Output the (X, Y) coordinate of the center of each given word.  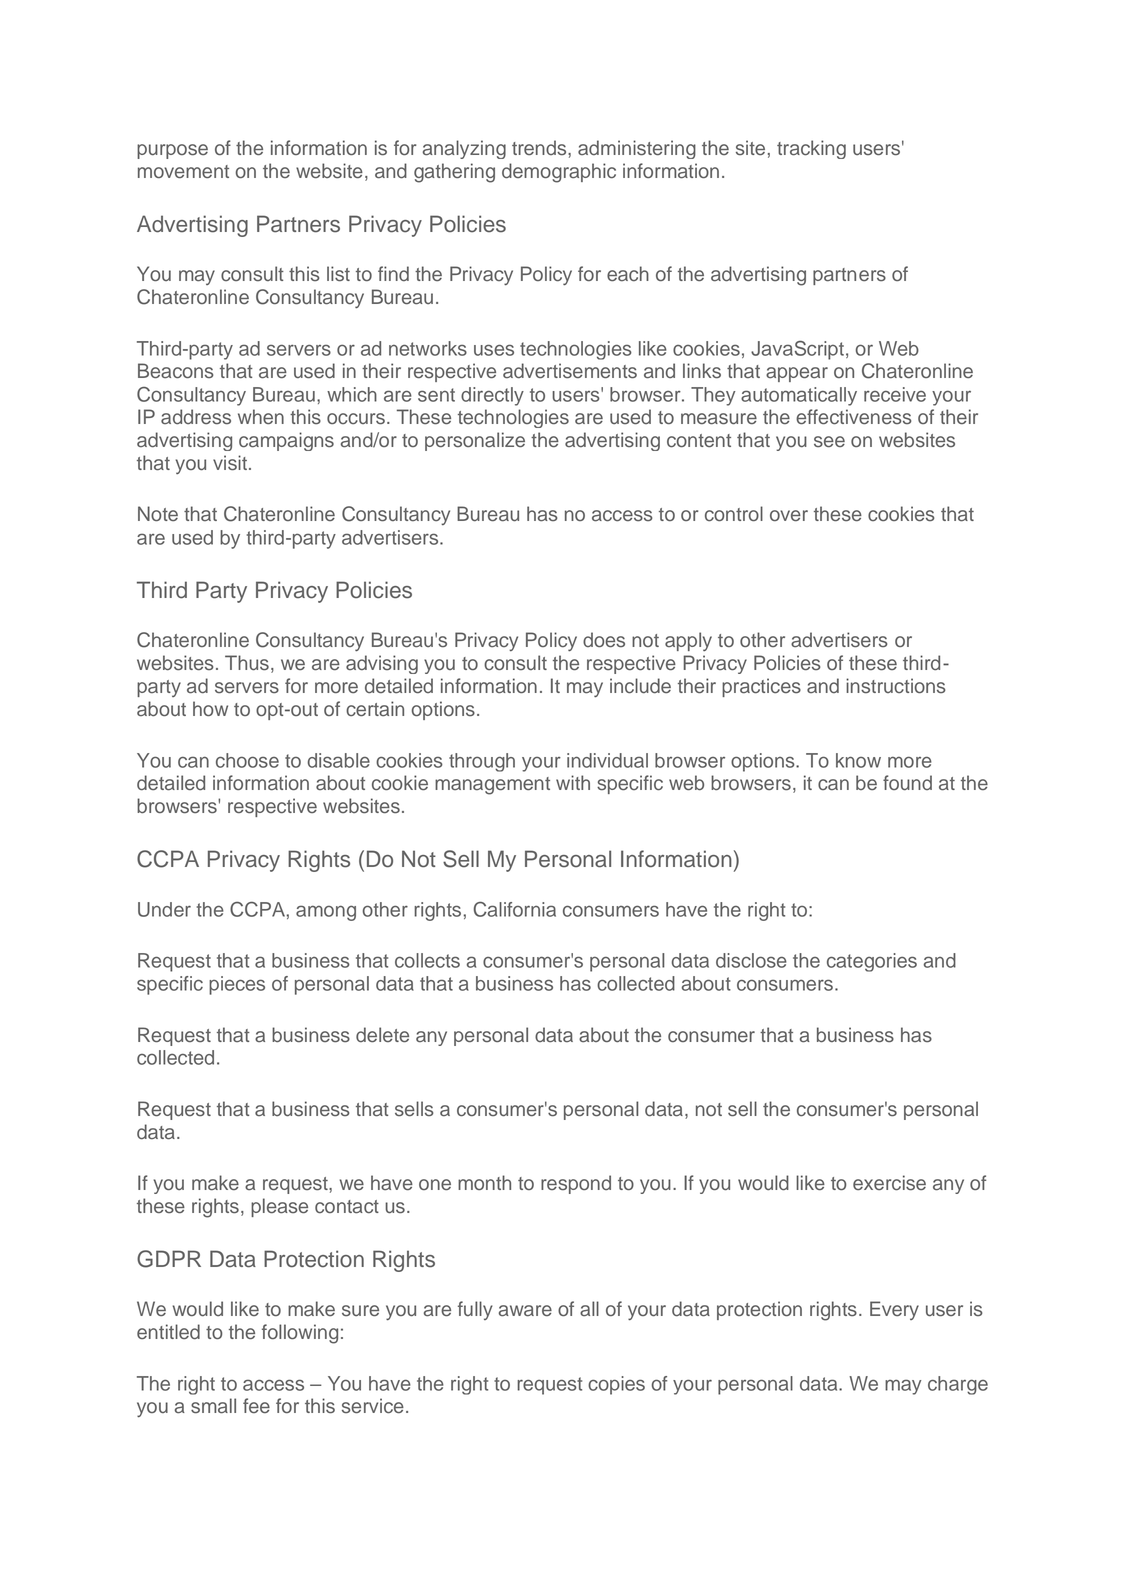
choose (247, 760)
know (858, 760)
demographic (559, 173)
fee (256, 1405)
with (573, 782)
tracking (811, 149)
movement (183, 172)
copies (616, 1385)
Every (894, 1310)
